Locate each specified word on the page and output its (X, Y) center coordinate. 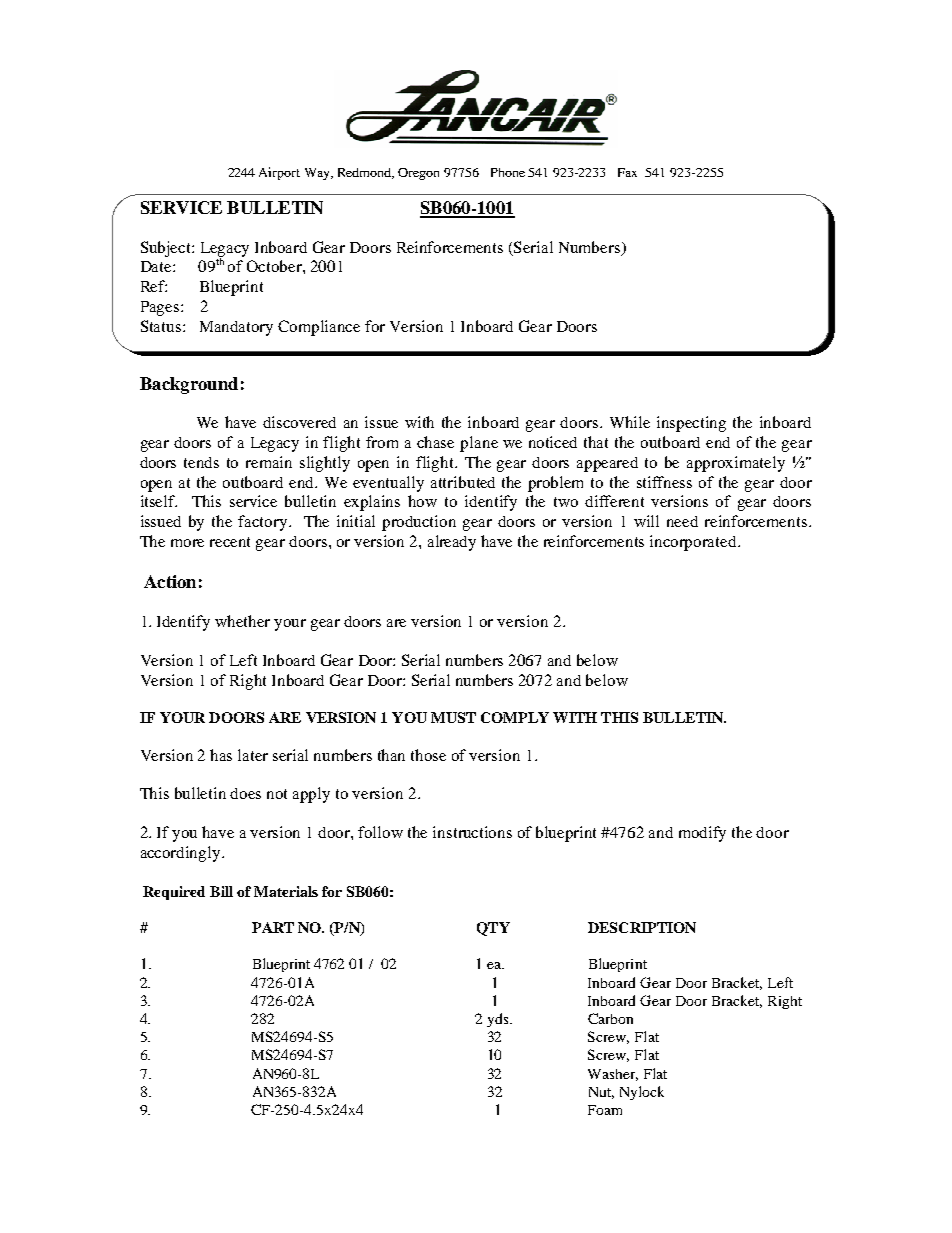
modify (702, 834)
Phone (508, 172)
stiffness (664, 482)
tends (201, 462)
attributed (463, 482)
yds (499, 1020)
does (245, 793)
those (428, 755)
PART (273, 927)
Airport (279, 173)
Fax (627, 172)
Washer (613, 1075)
